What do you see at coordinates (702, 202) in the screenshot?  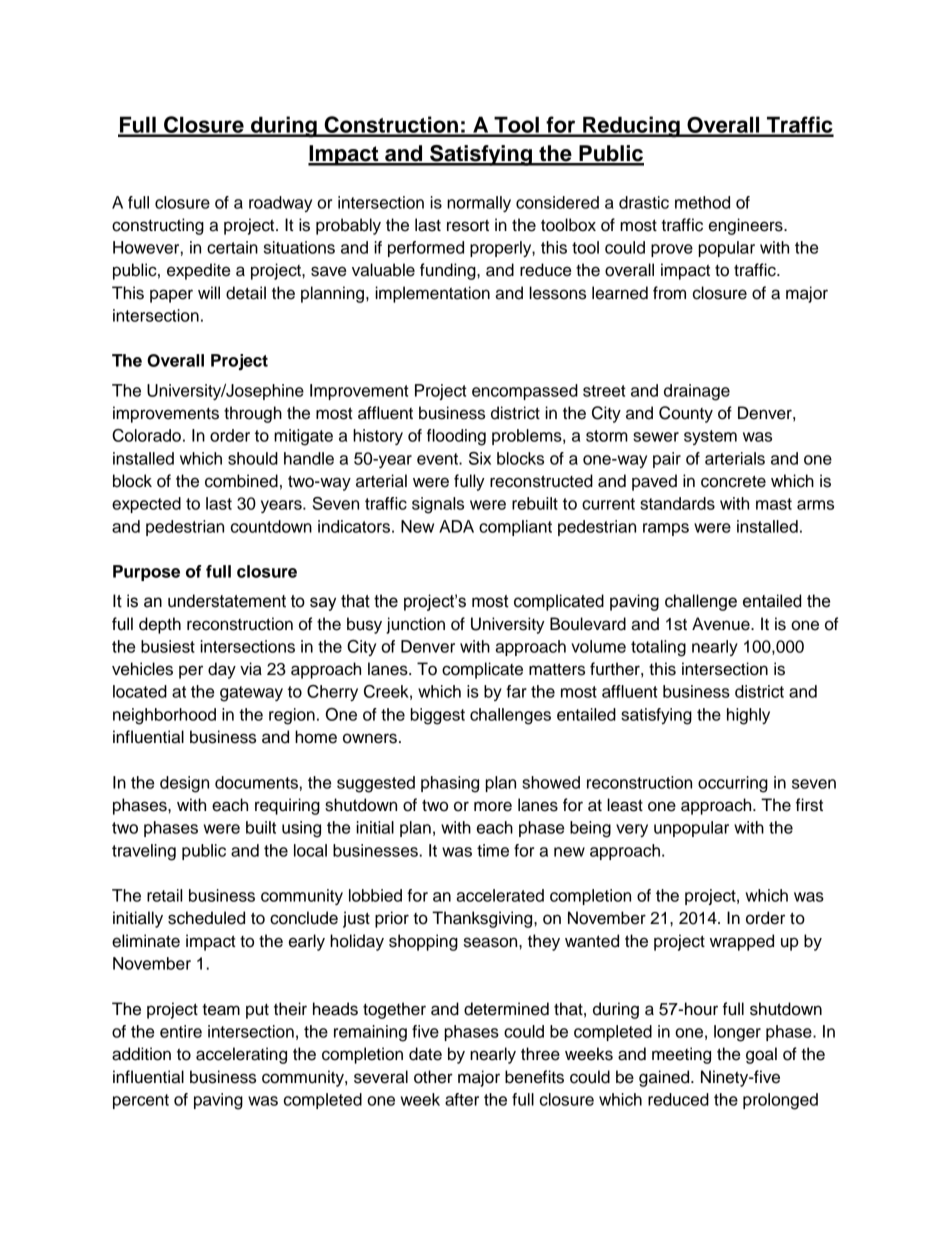 I see `method` at bounding box center [702, 202].
